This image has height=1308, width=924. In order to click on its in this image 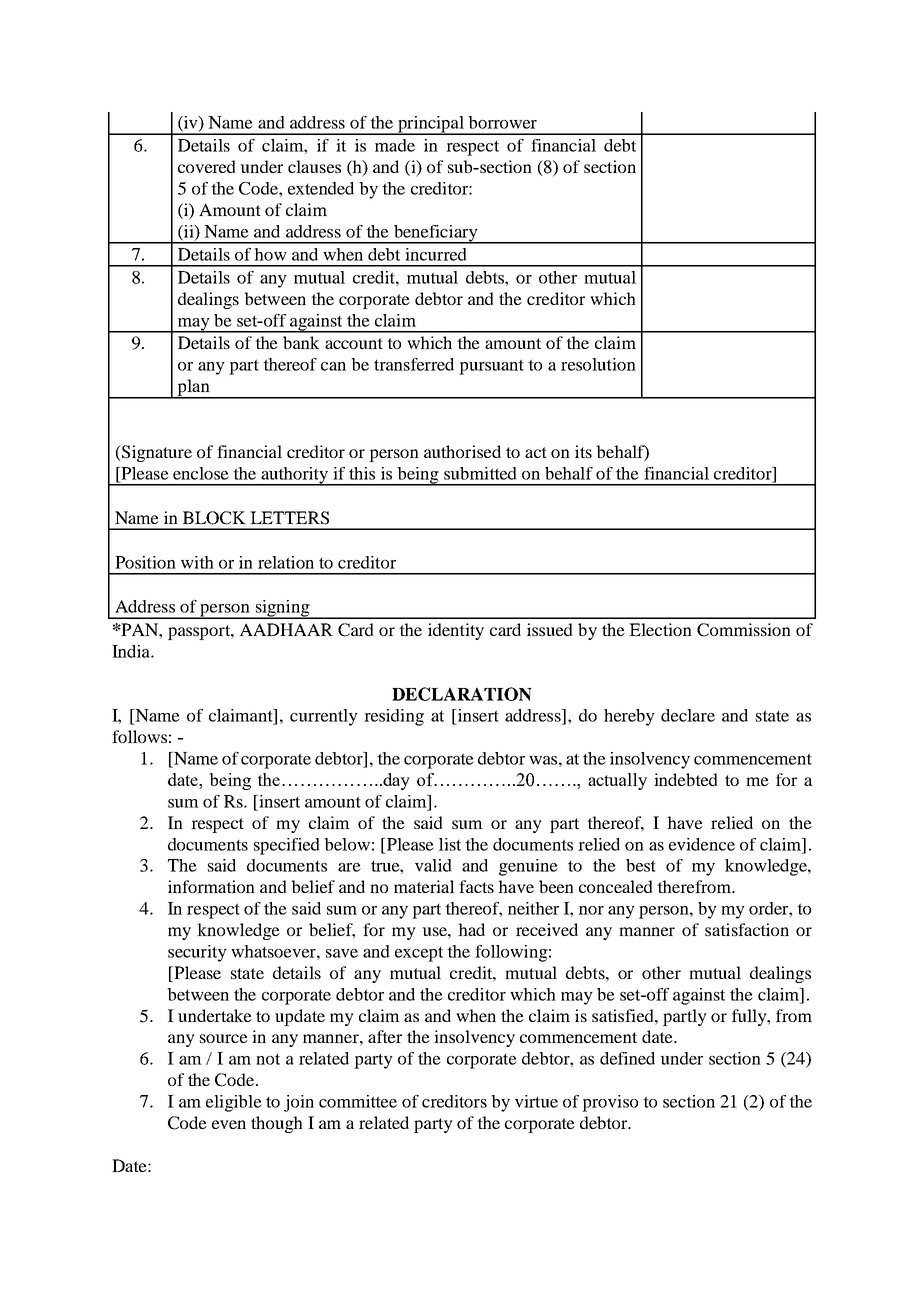, I will do `click(583, 451)`.
